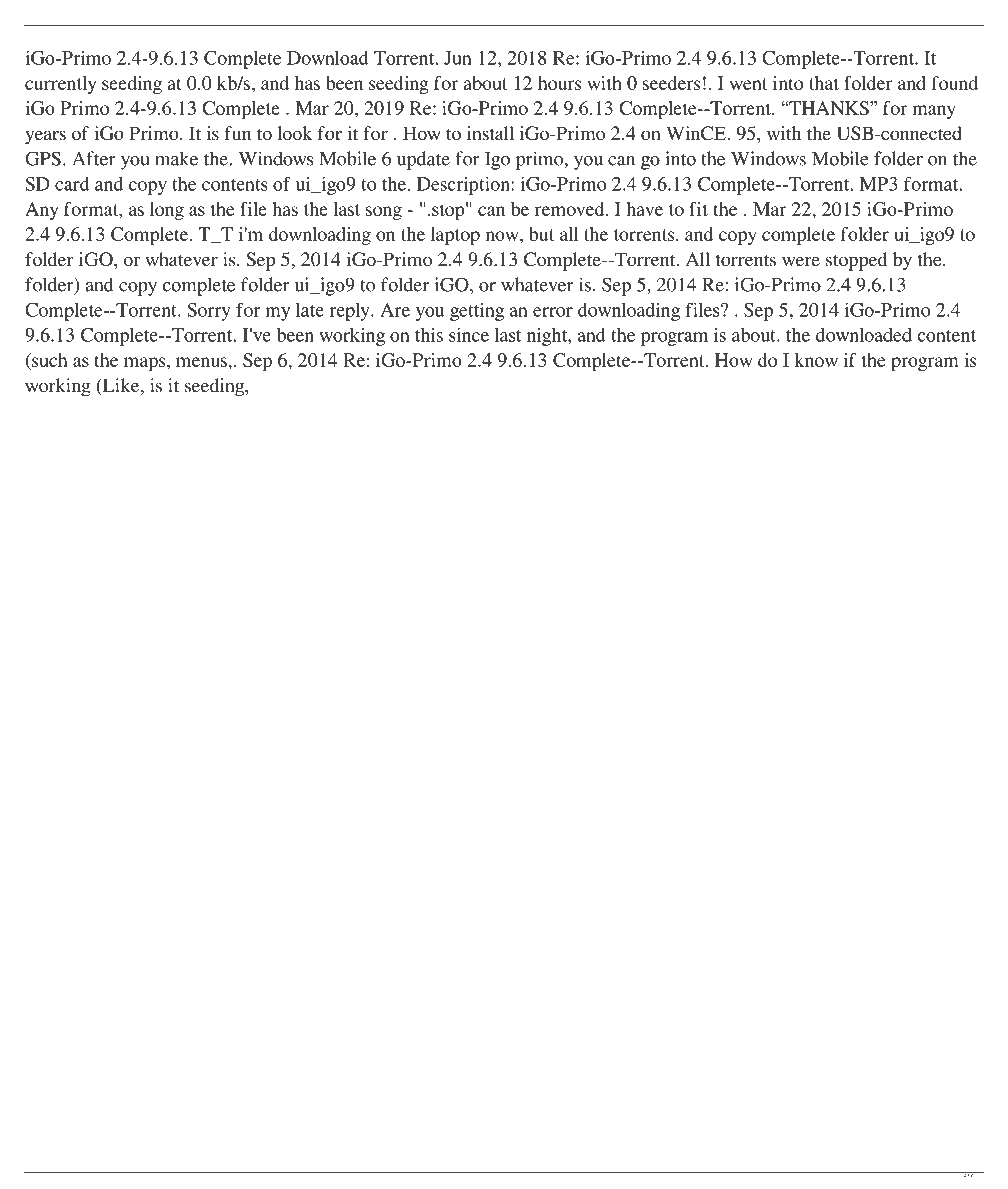  Describe the element at coordinates (801, 261) in the document. I see `were` at that location.
